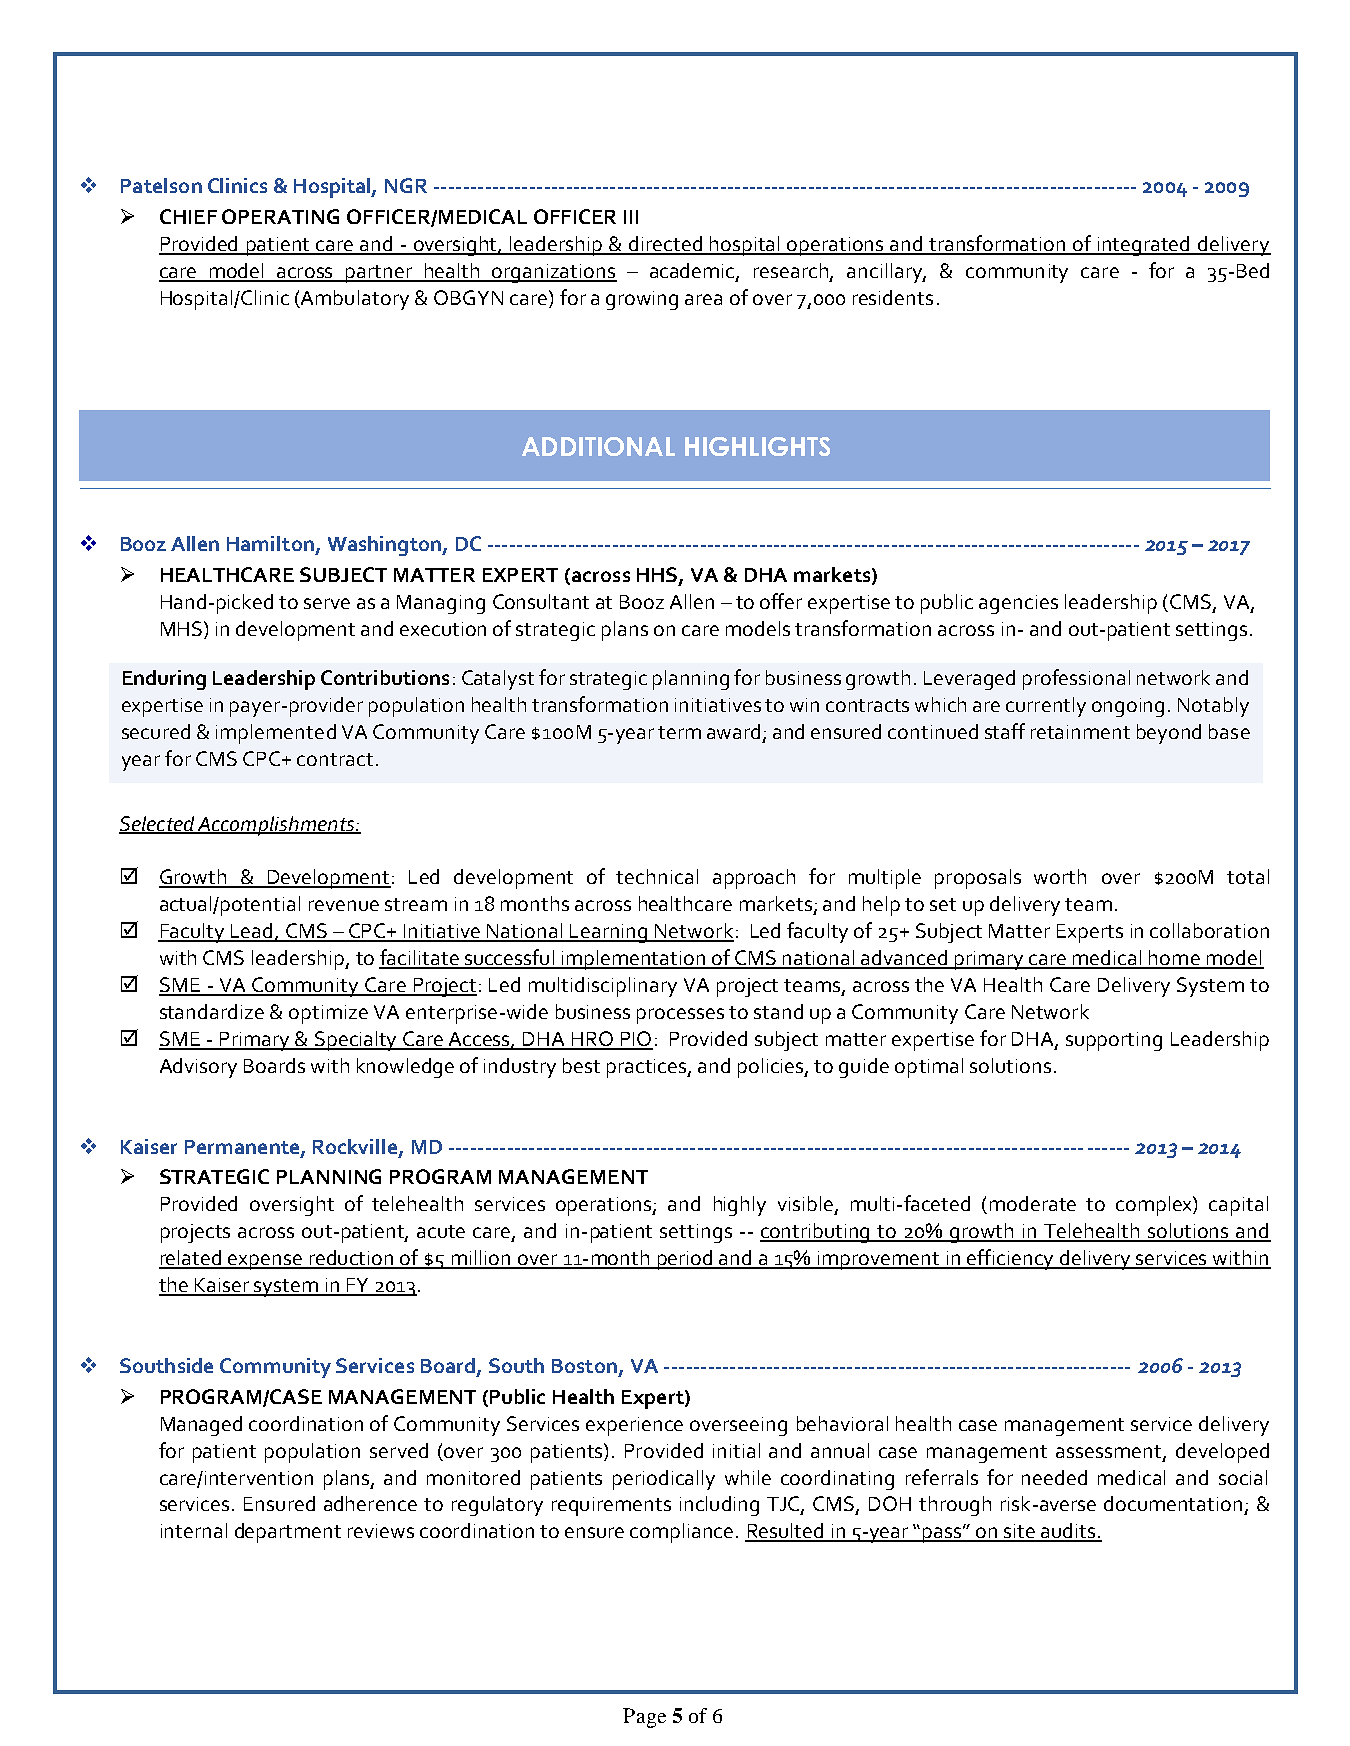 Image resolution: width=1350 pixels, height=1746 pixels. I want to click on HHS, so click(658, 576).
